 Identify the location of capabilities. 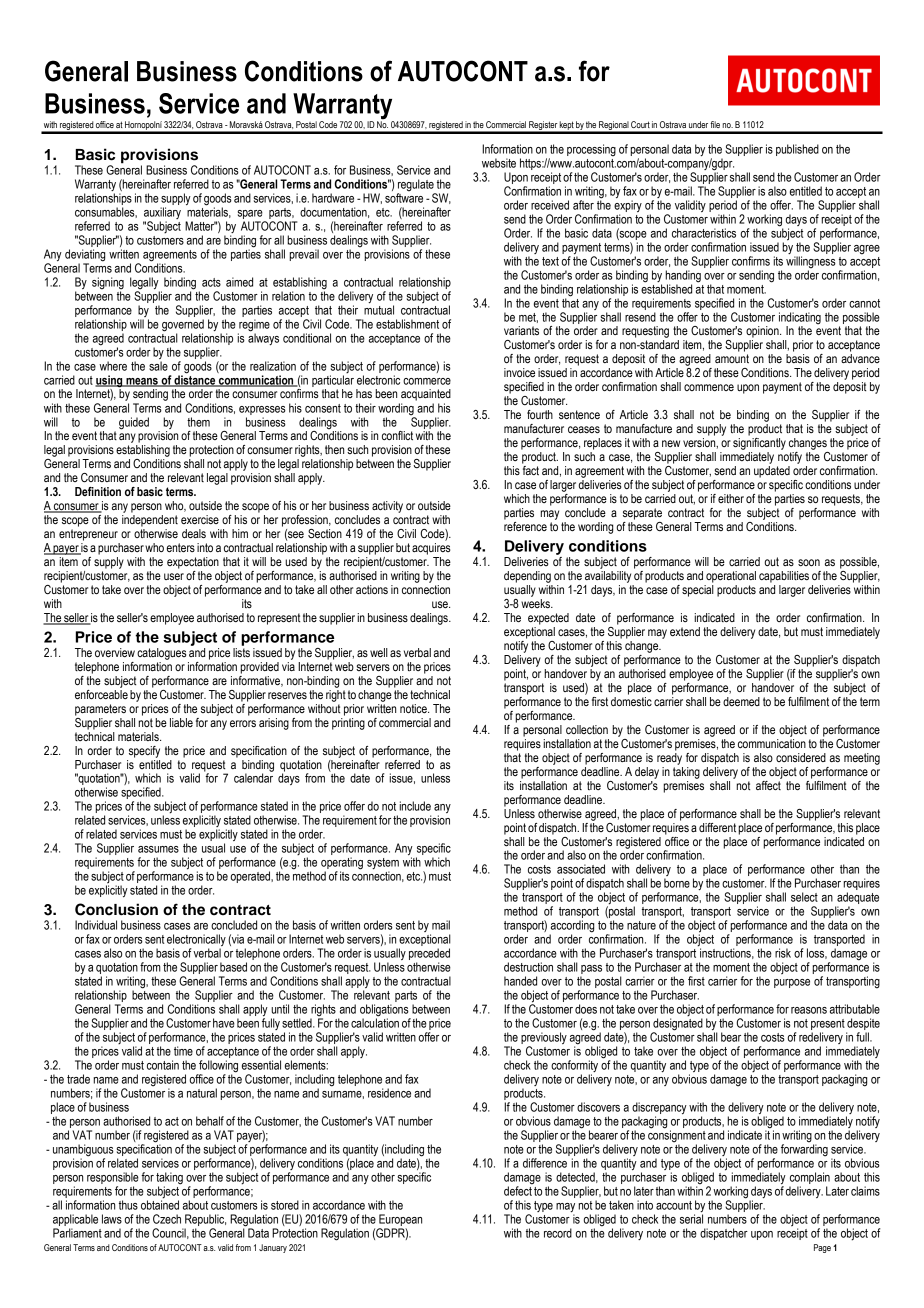
(784, 577).
